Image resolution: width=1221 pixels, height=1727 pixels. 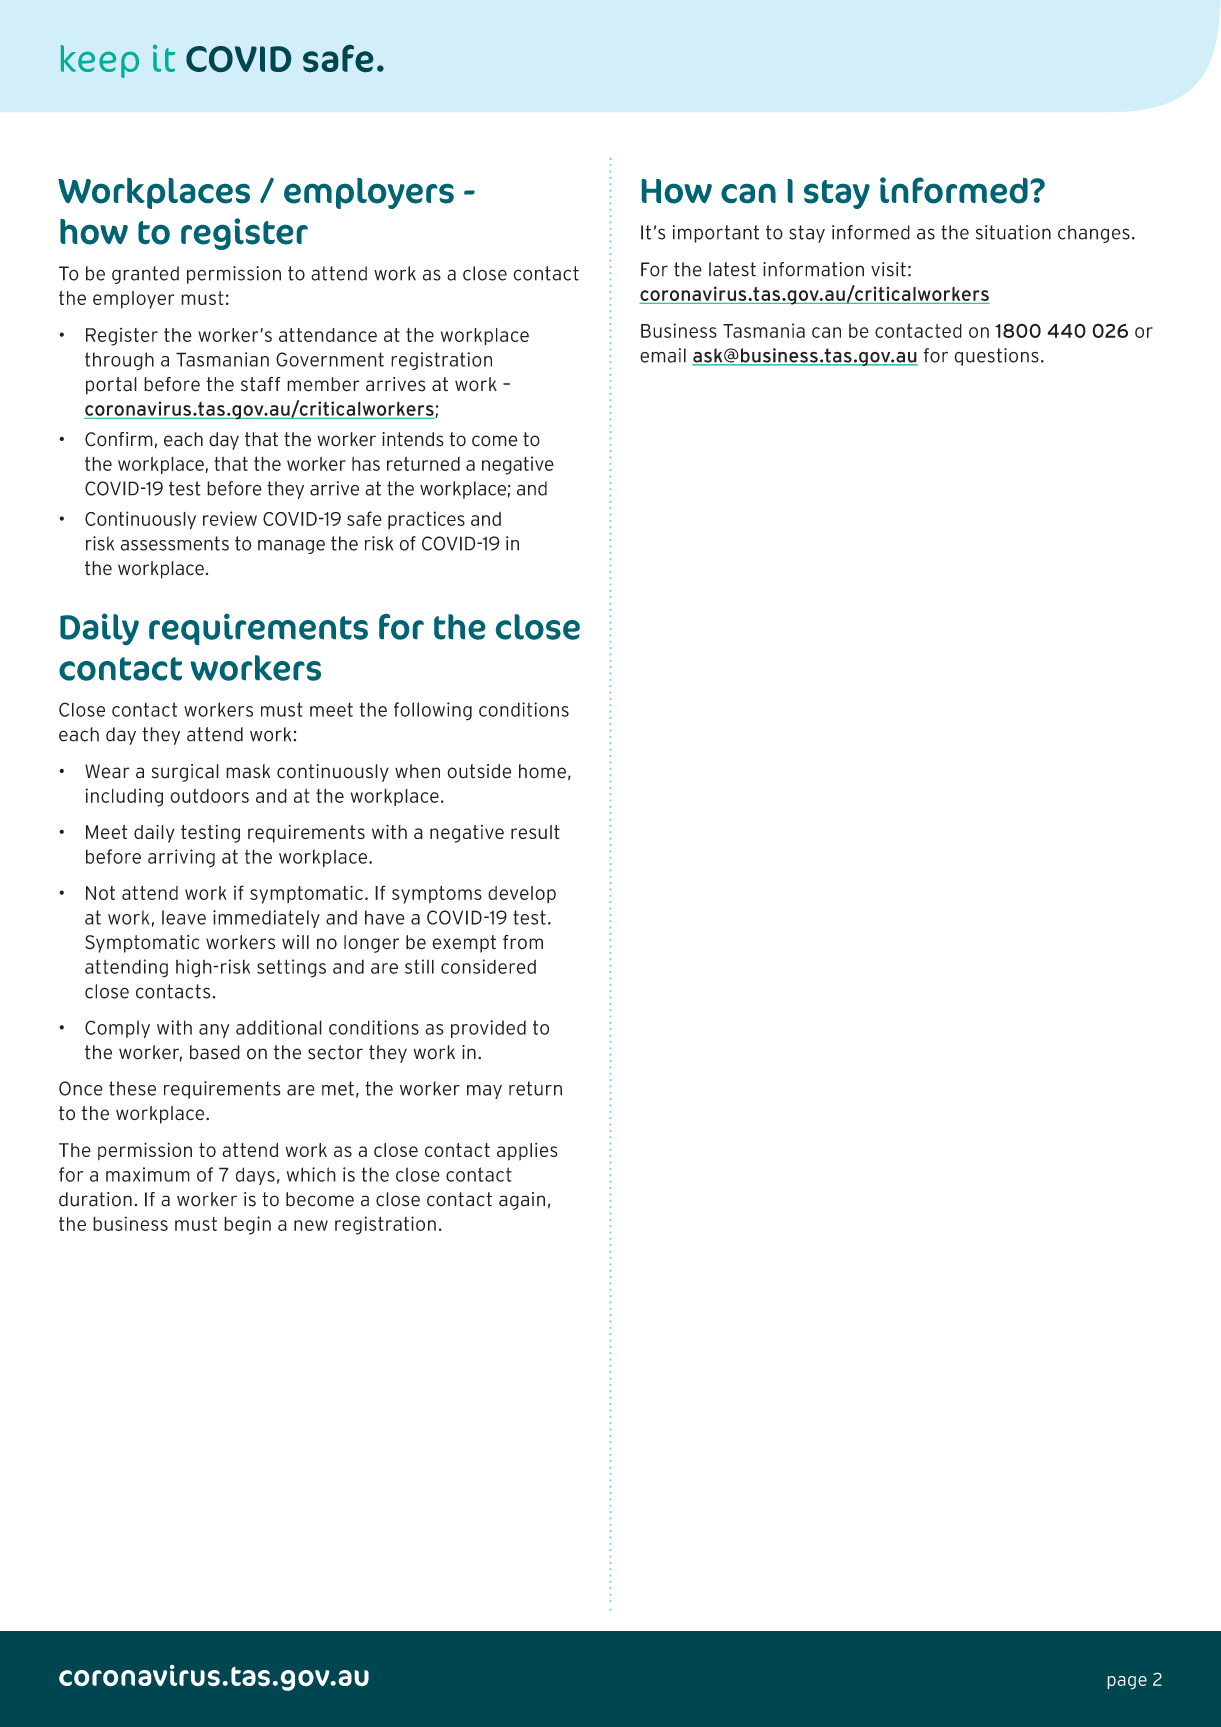 I want to click on keep, so click(x=100, y=61).
